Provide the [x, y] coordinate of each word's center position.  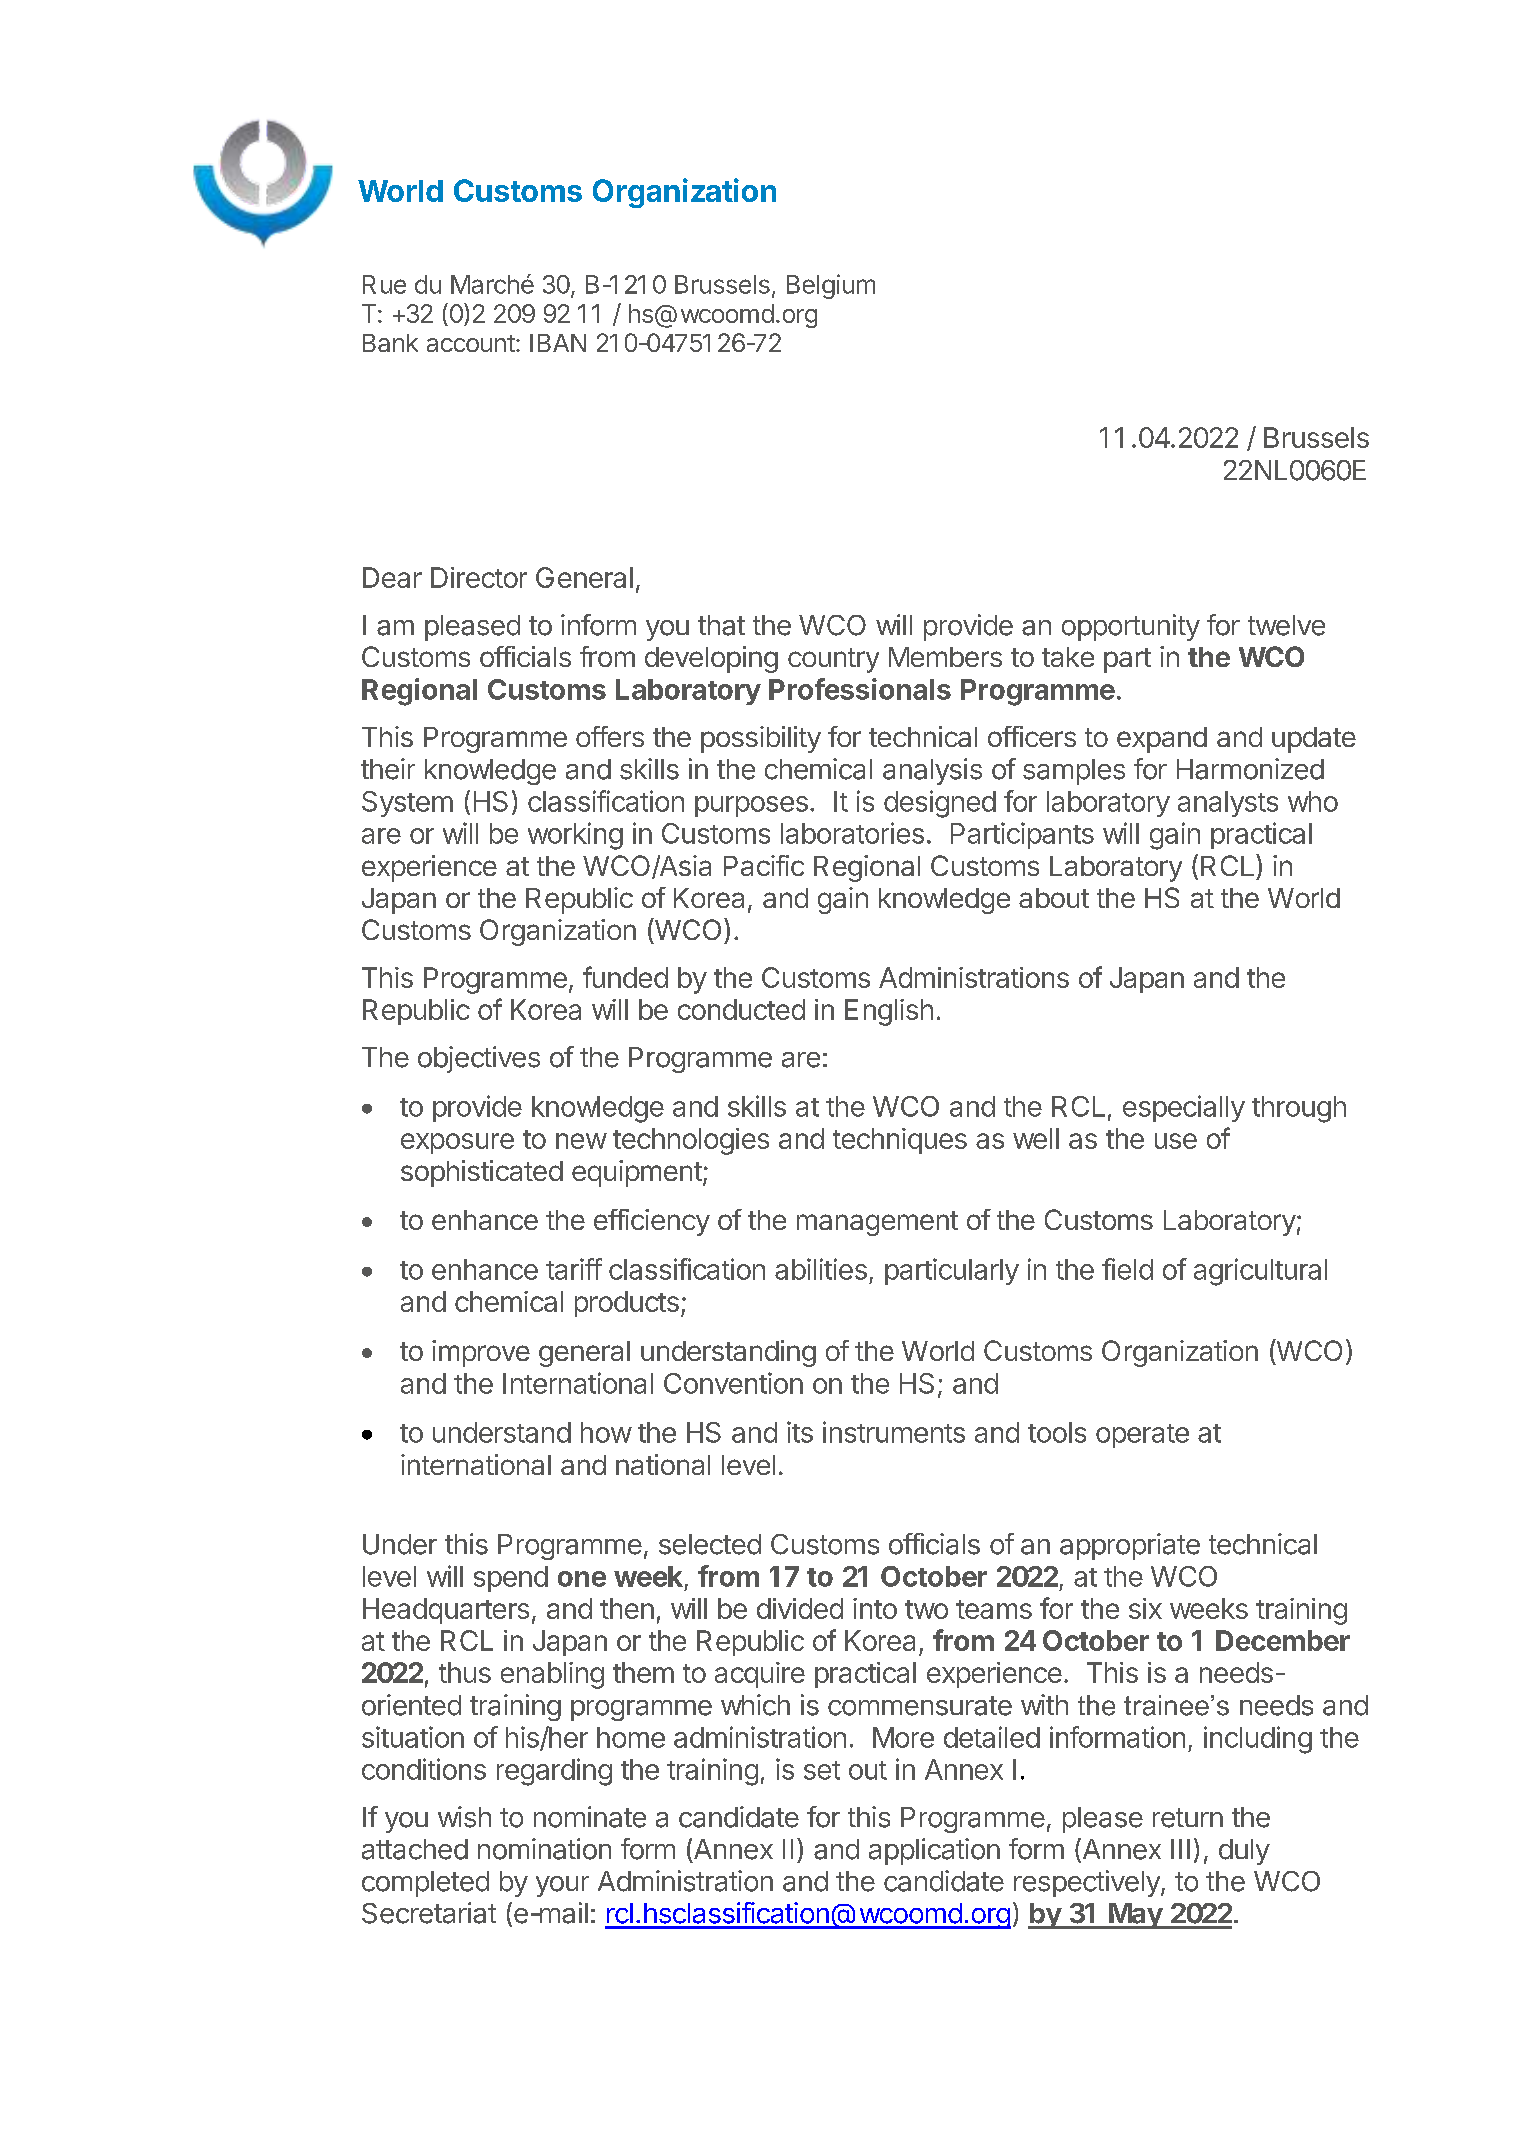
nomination [544, 1849]
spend [511, 1579]
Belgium [831, 286]
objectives [479, 1059]
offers [610, 736]
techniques [900, 1141]
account [471, 343]
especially [1184, 1108]
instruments [894, 1432]
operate [1142, 1436]
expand [1162, 740]
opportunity [1131, 627]
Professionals [860, 689]
